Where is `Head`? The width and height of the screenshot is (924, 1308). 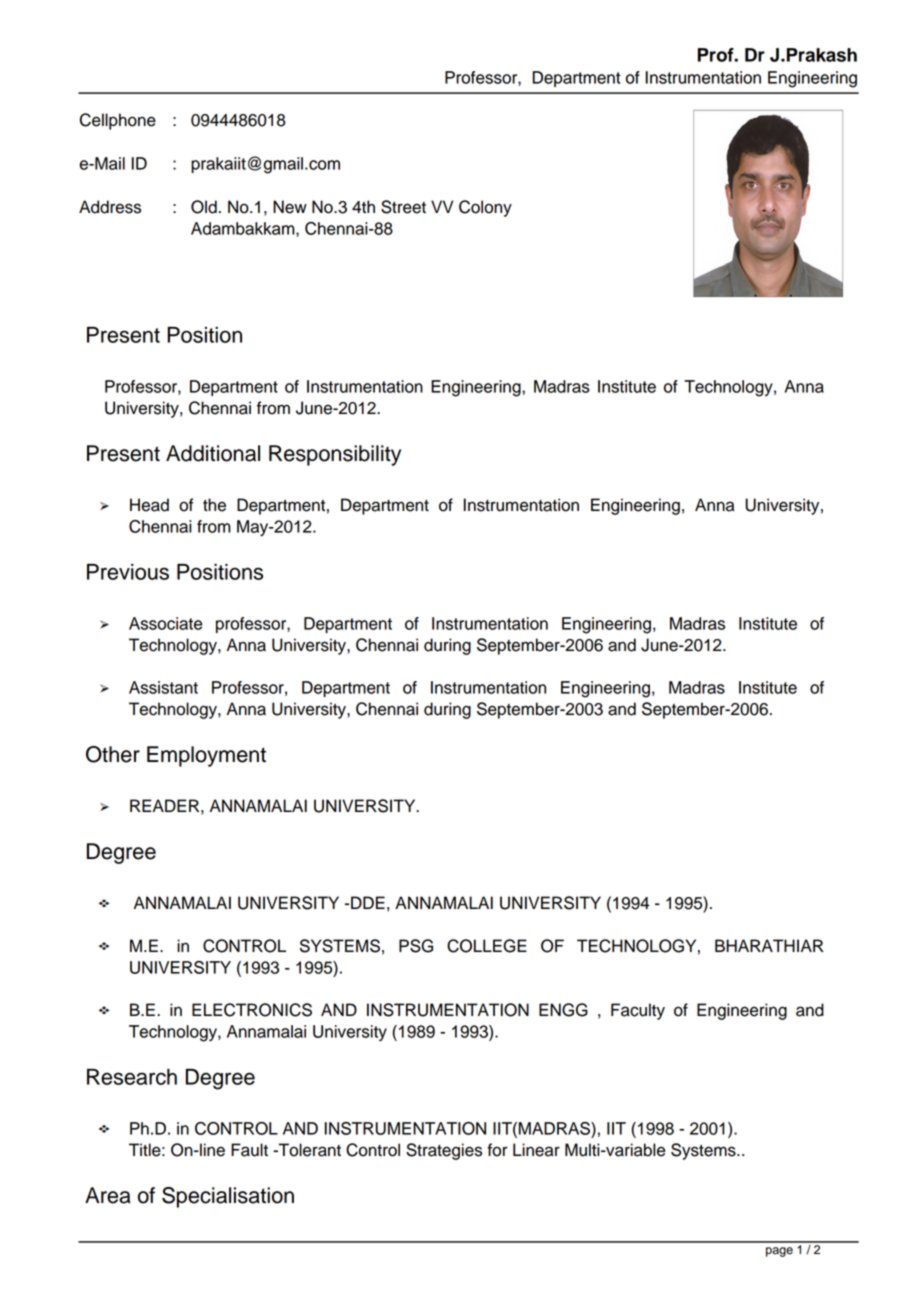
Head is located at coordinates (149, 505).
